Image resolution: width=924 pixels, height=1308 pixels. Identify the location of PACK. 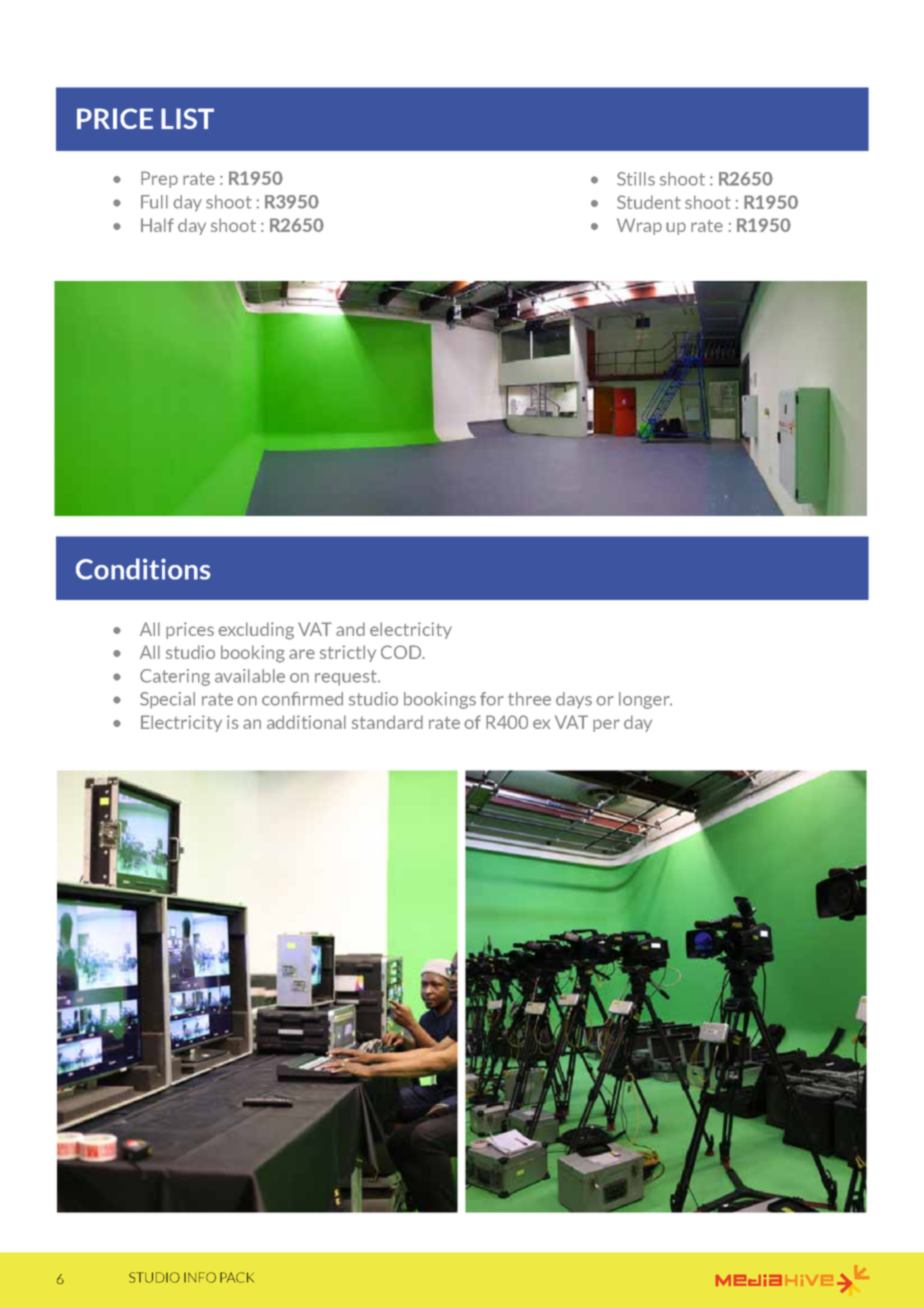
(237, 1277).
